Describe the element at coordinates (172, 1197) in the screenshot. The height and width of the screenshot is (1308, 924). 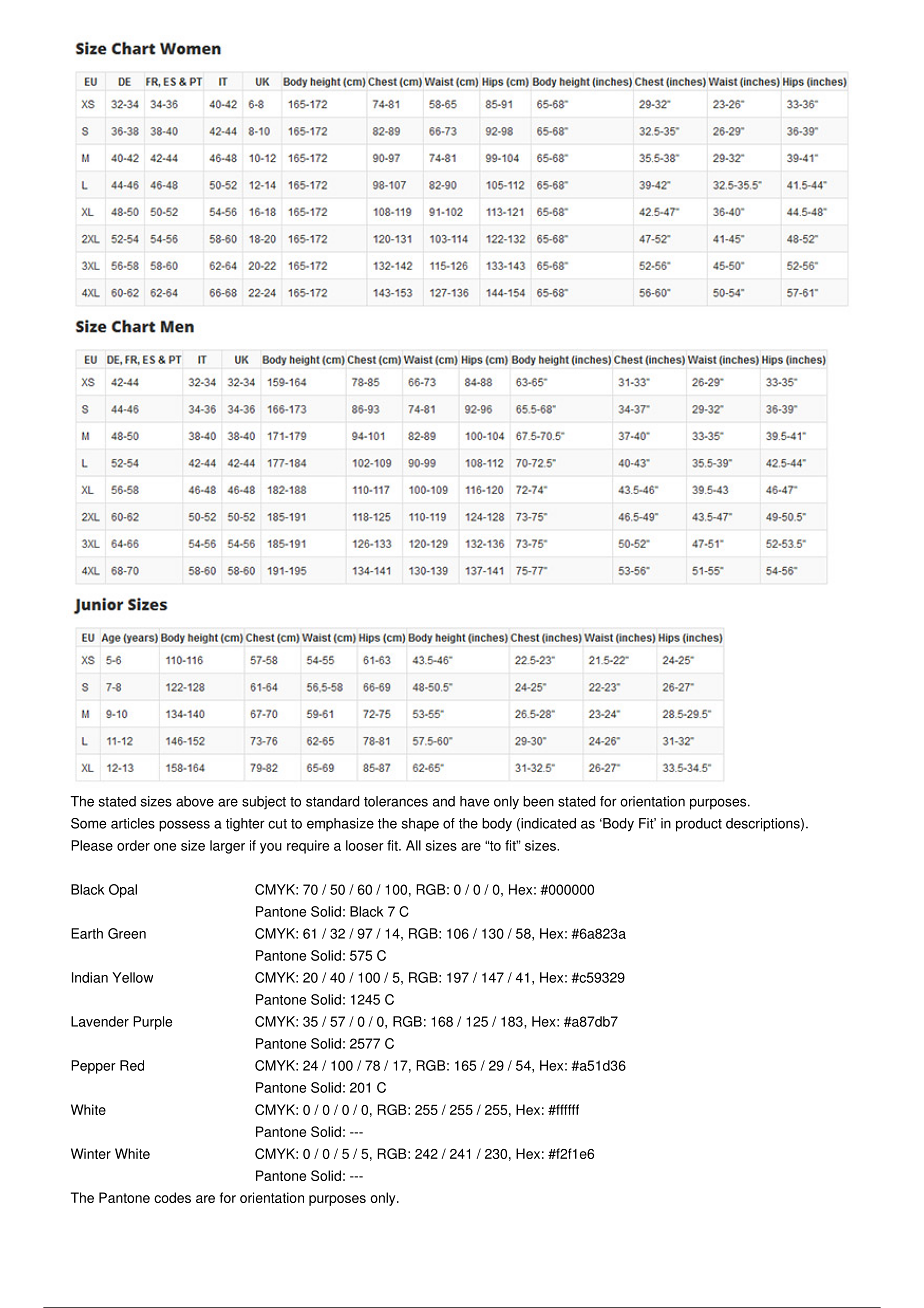
I see `codes` at that location.
